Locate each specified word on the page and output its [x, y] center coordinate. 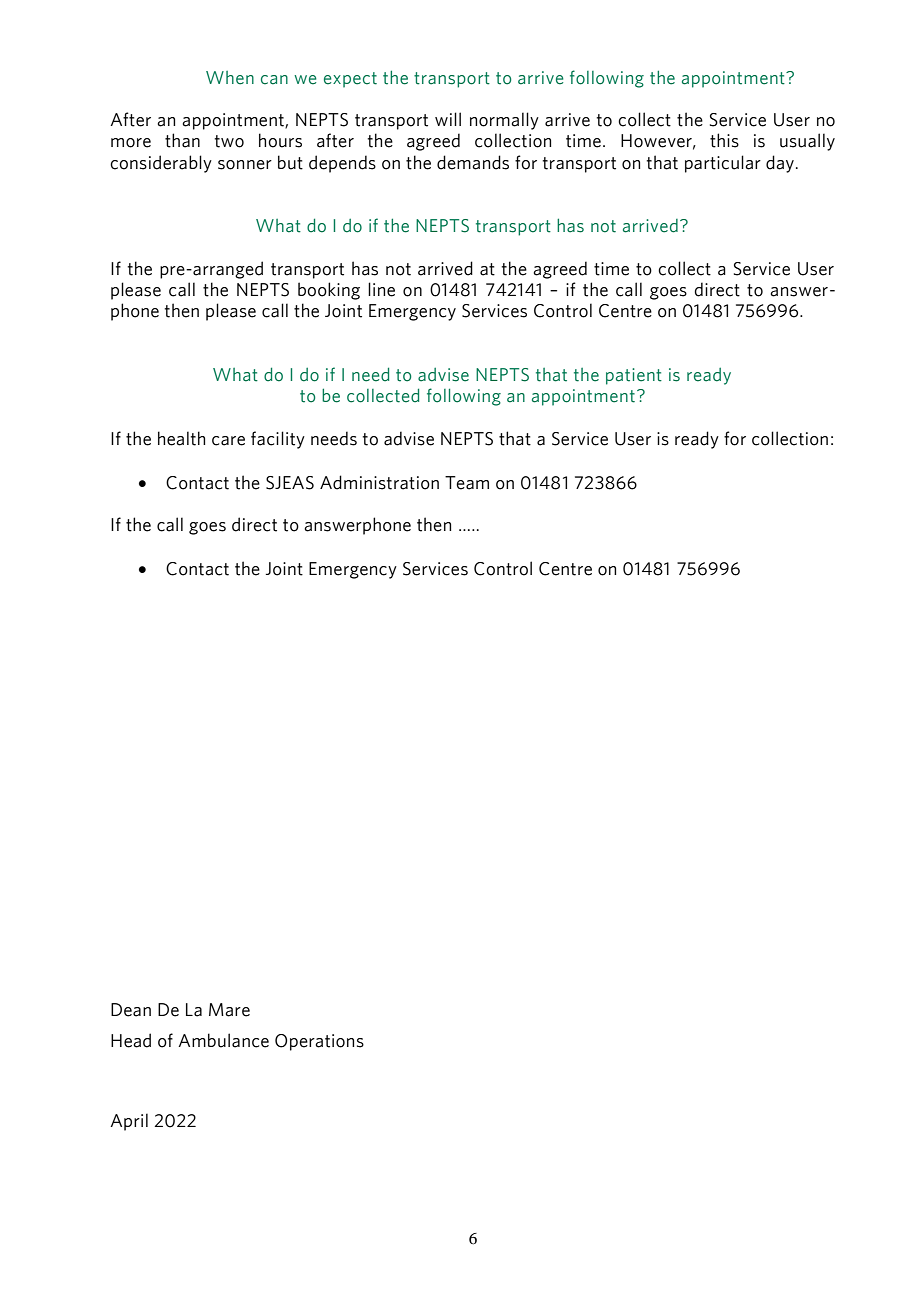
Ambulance [223, 1040]
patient [634, 376]
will [448, 119]
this [724, 140]
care [228, 441]
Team [467, 483]
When [230, 78]
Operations [319, 1042]
